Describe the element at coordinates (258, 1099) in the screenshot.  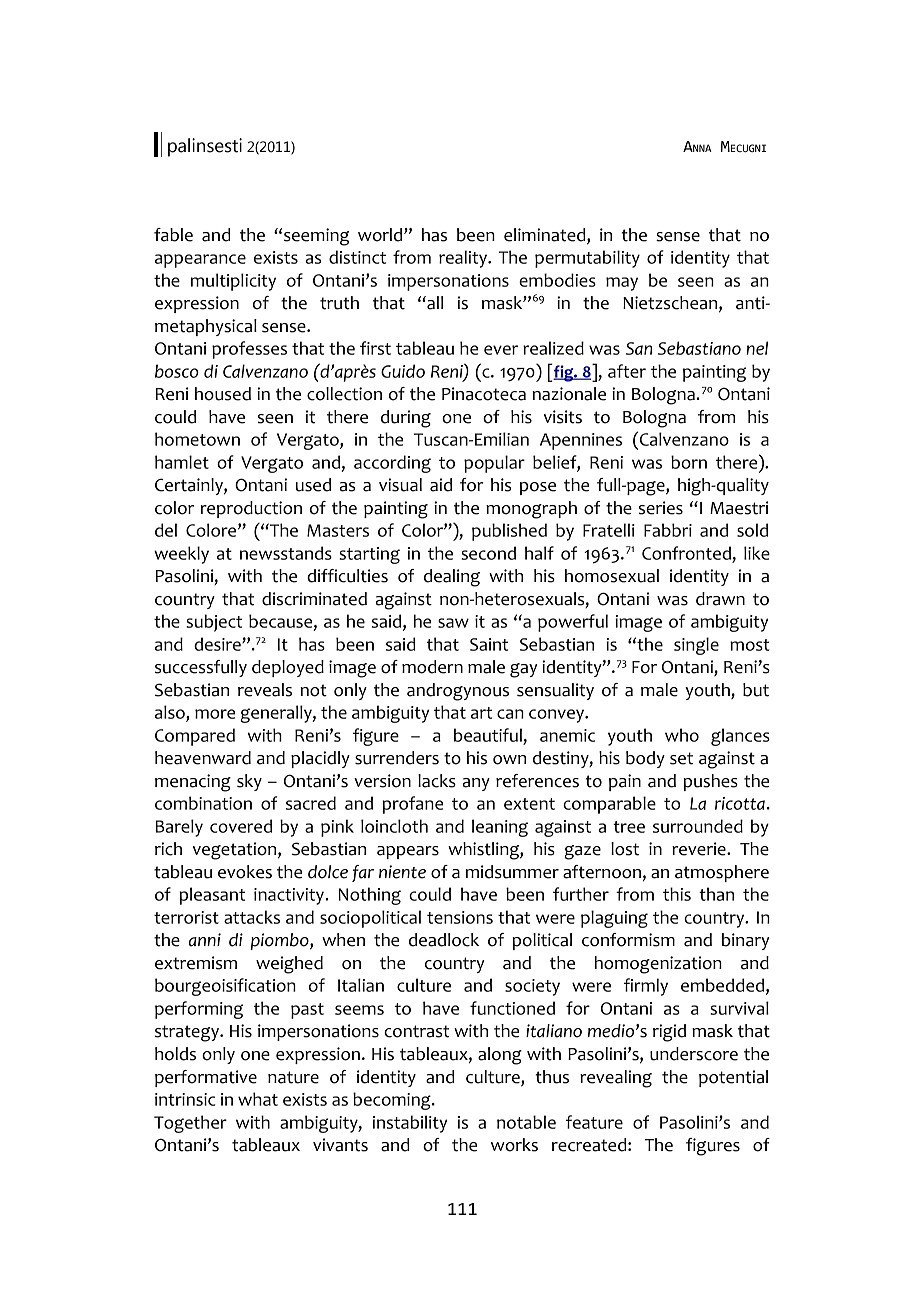
I see `what` at that location.
